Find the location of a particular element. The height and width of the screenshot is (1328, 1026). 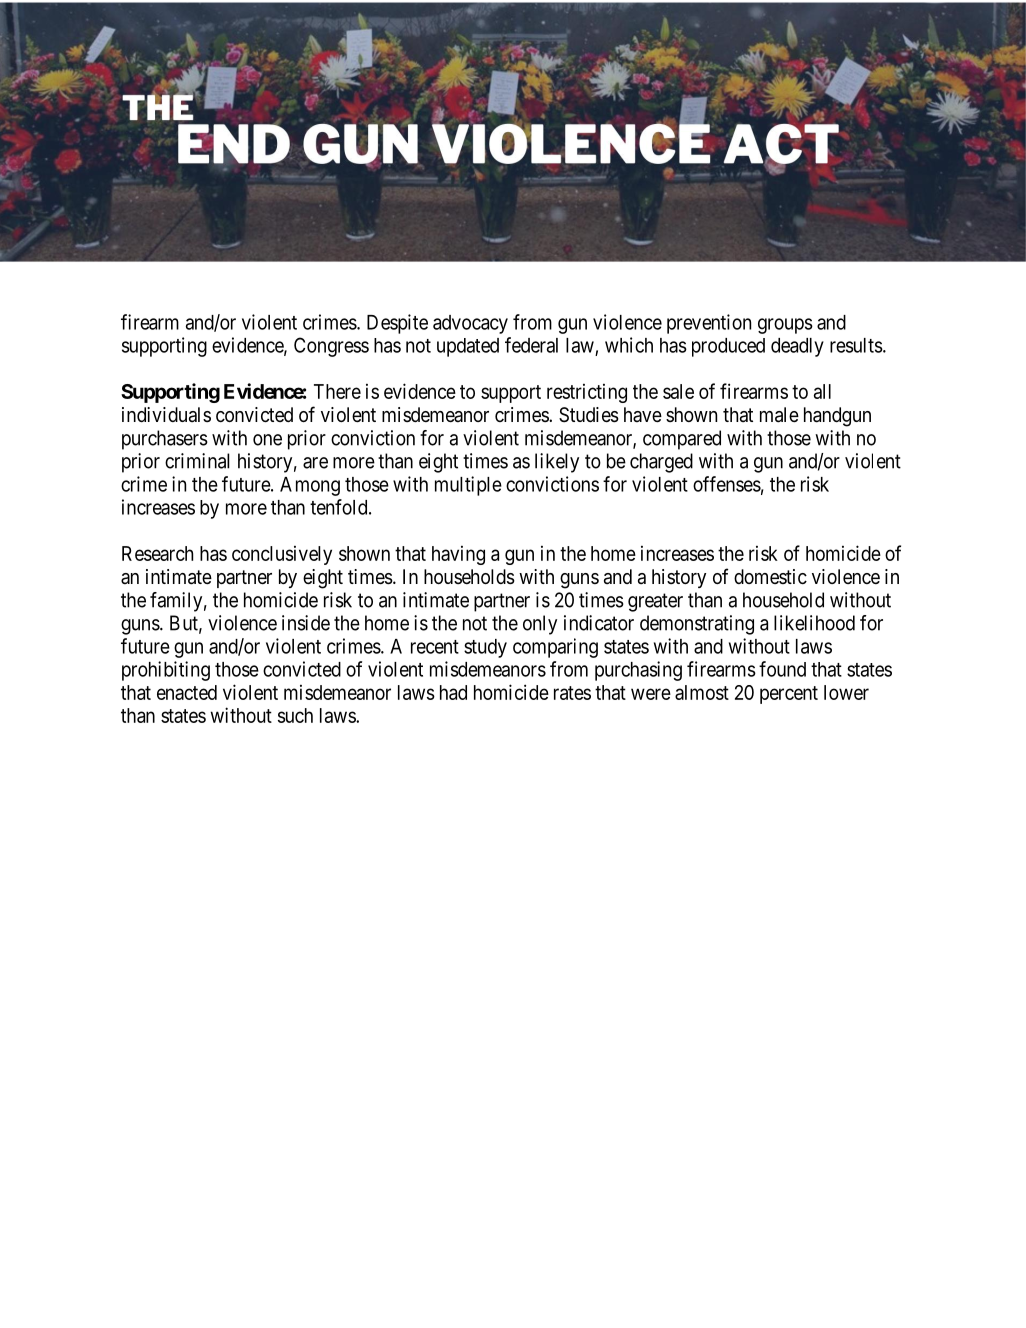

percent is located at coordinates (789, 695).
